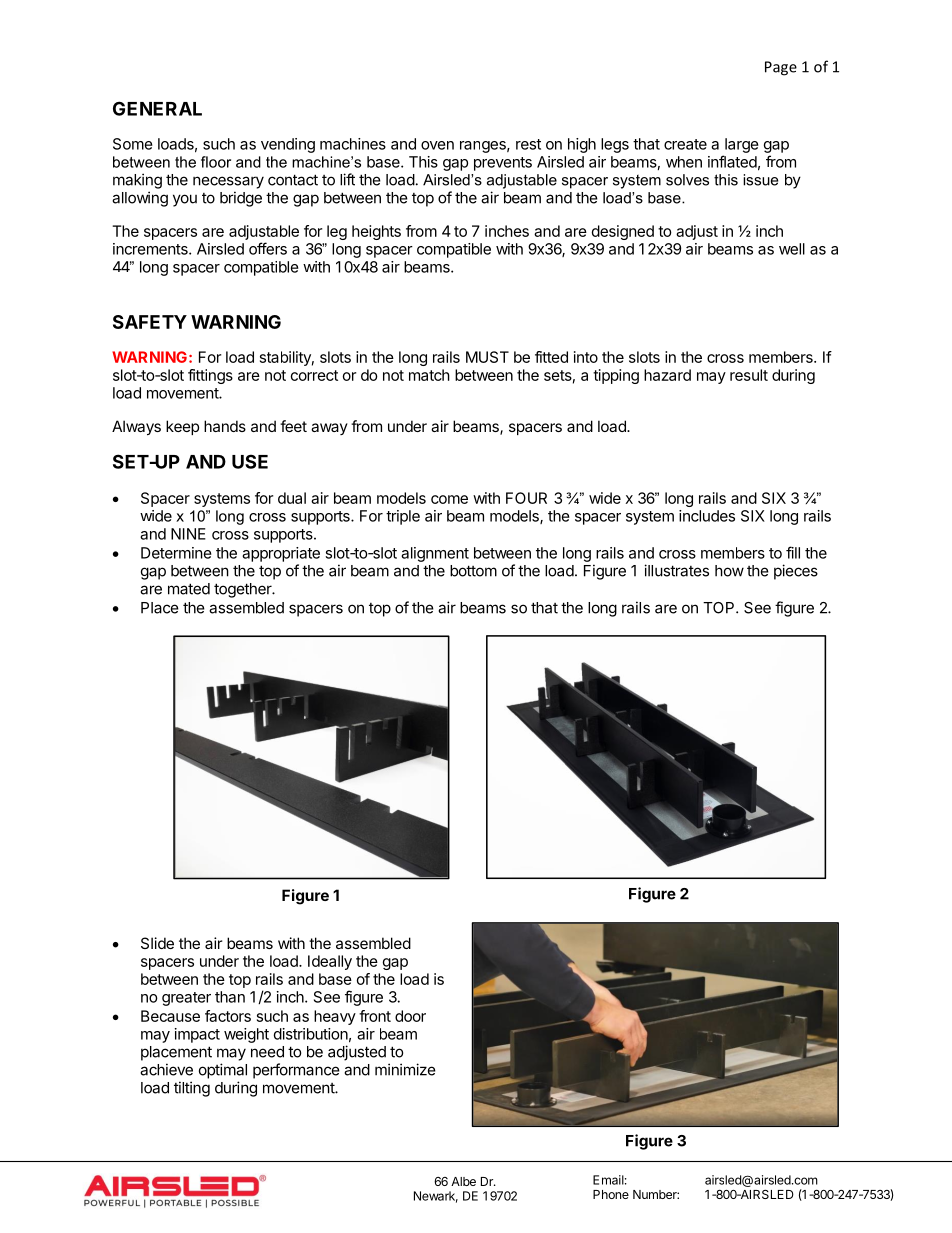 This screenshot has height=1233, width=952. What do you see at coordinates (729, 571) in the screenshot?
I see `how` at bounding box center [729, 571].
